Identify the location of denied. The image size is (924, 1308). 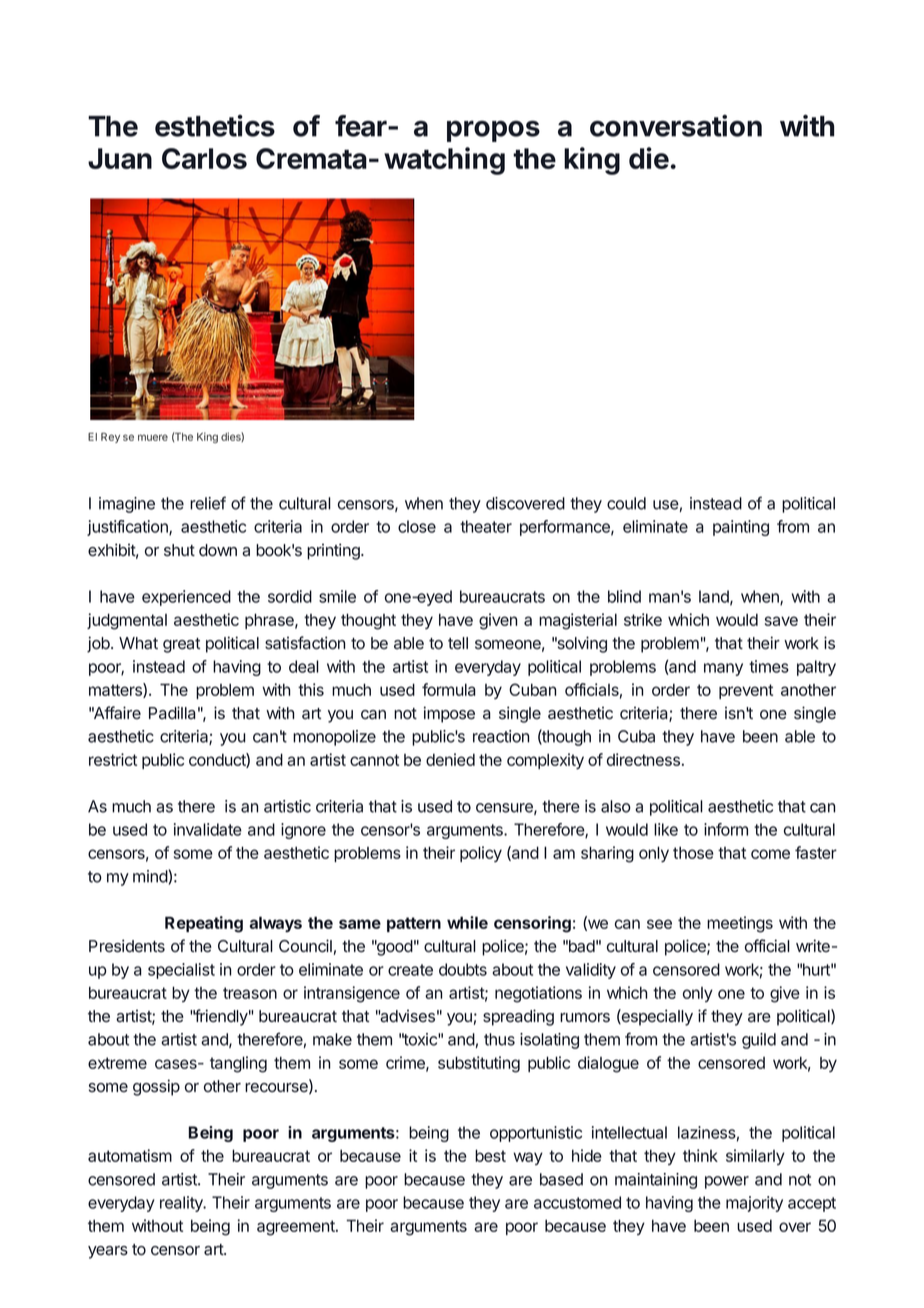
(450, 759).
